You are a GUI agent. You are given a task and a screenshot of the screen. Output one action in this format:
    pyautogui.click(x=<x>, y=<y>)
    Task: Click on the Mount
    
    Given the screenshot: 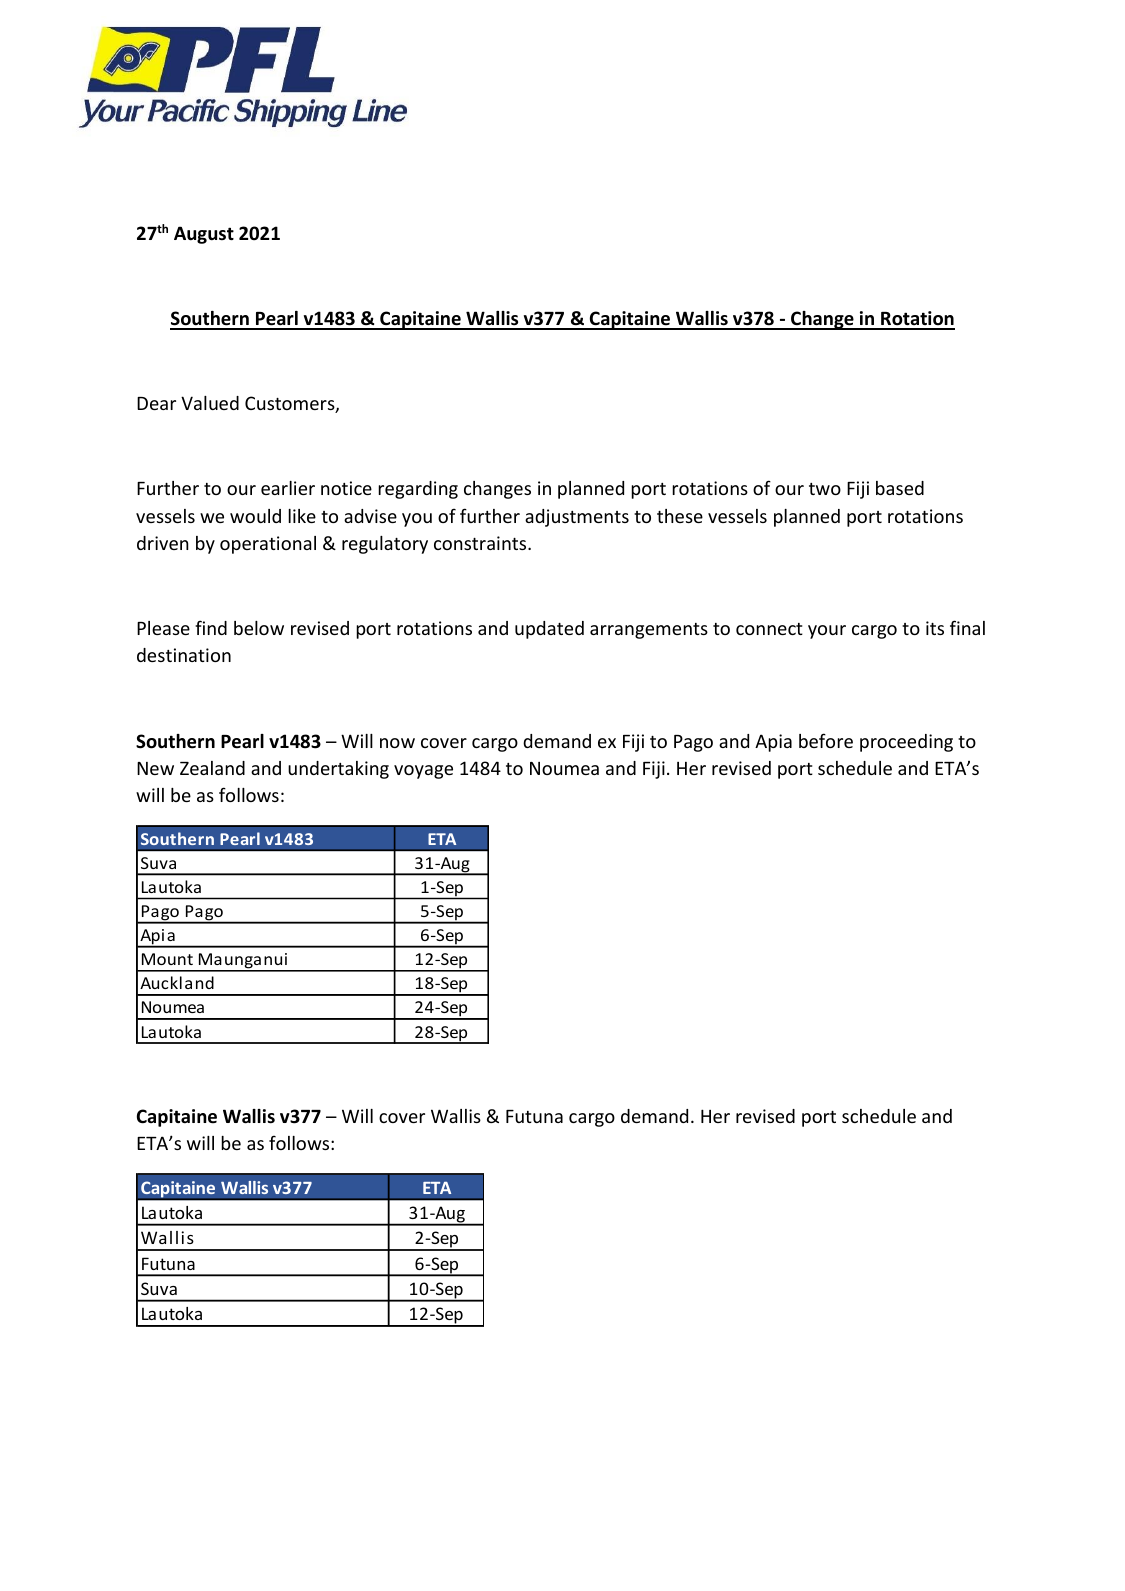 What is the action you would take?
    pyautogui.click(x=167, y=959)
